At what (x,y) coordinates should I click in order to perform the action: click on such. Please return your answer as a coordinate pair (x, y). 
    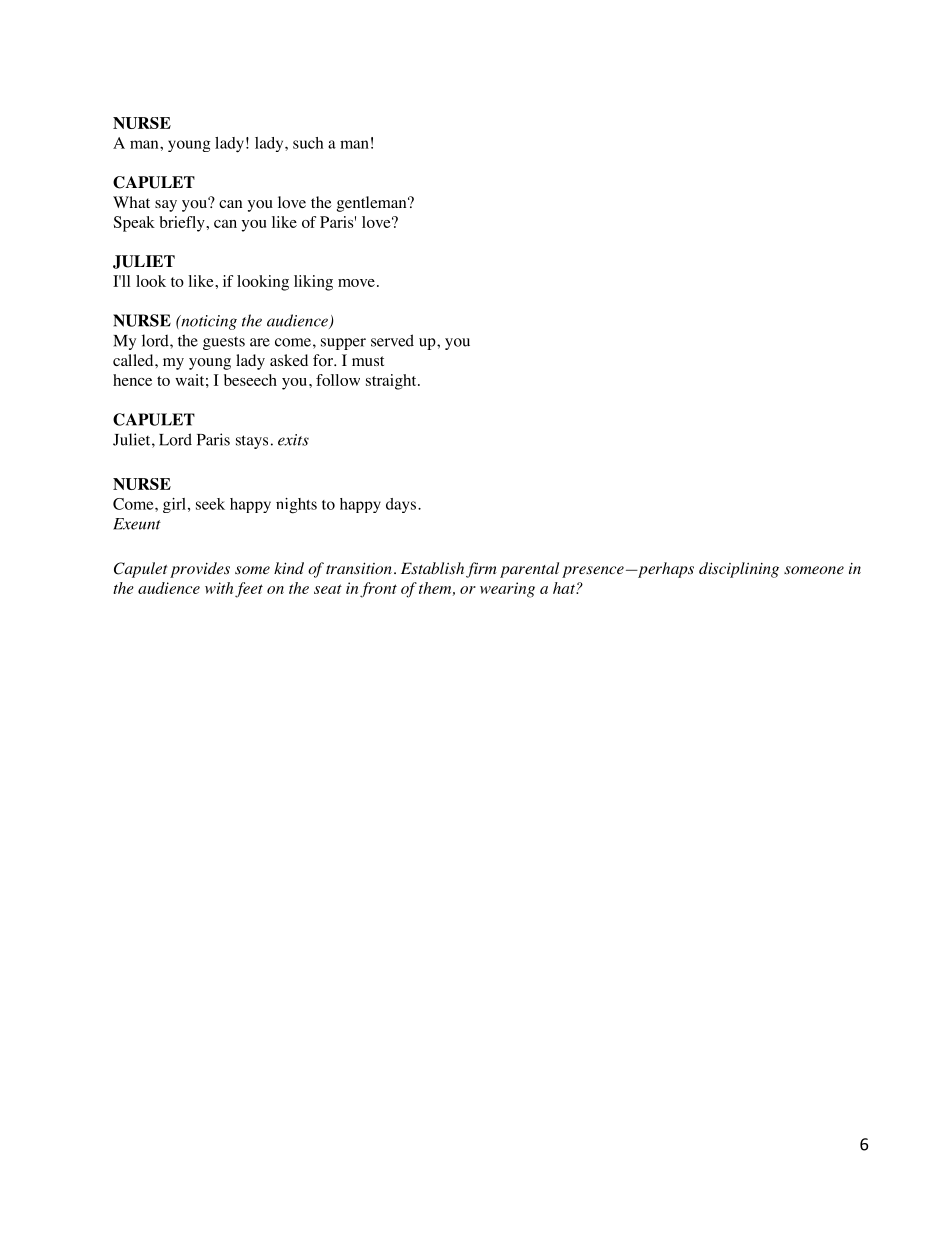
    Looking at the image, I should click on (308, 143).
